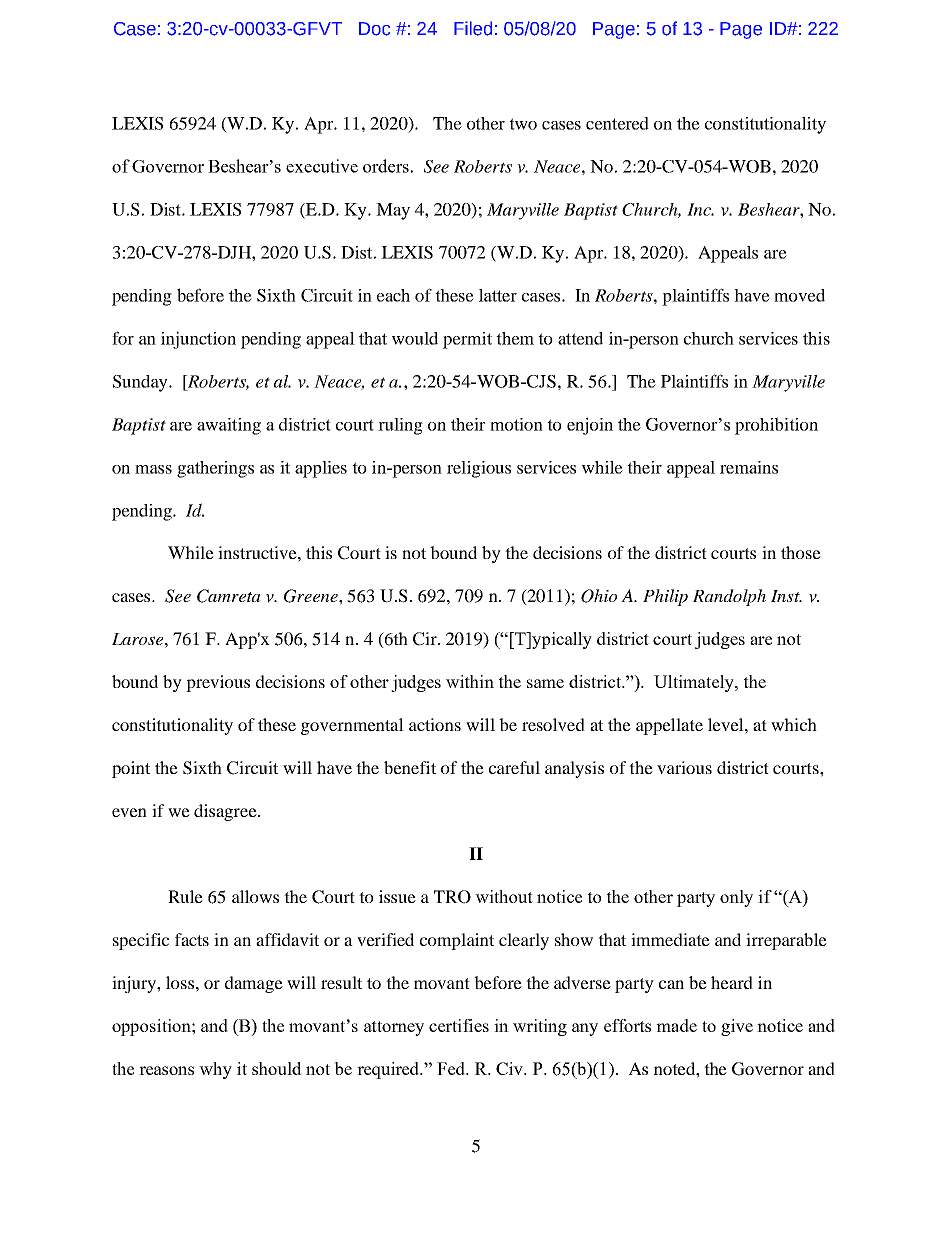  What do you see at coordinates (226, 812) in the document?
I see `disagree` at bounding box center [226, 812].
